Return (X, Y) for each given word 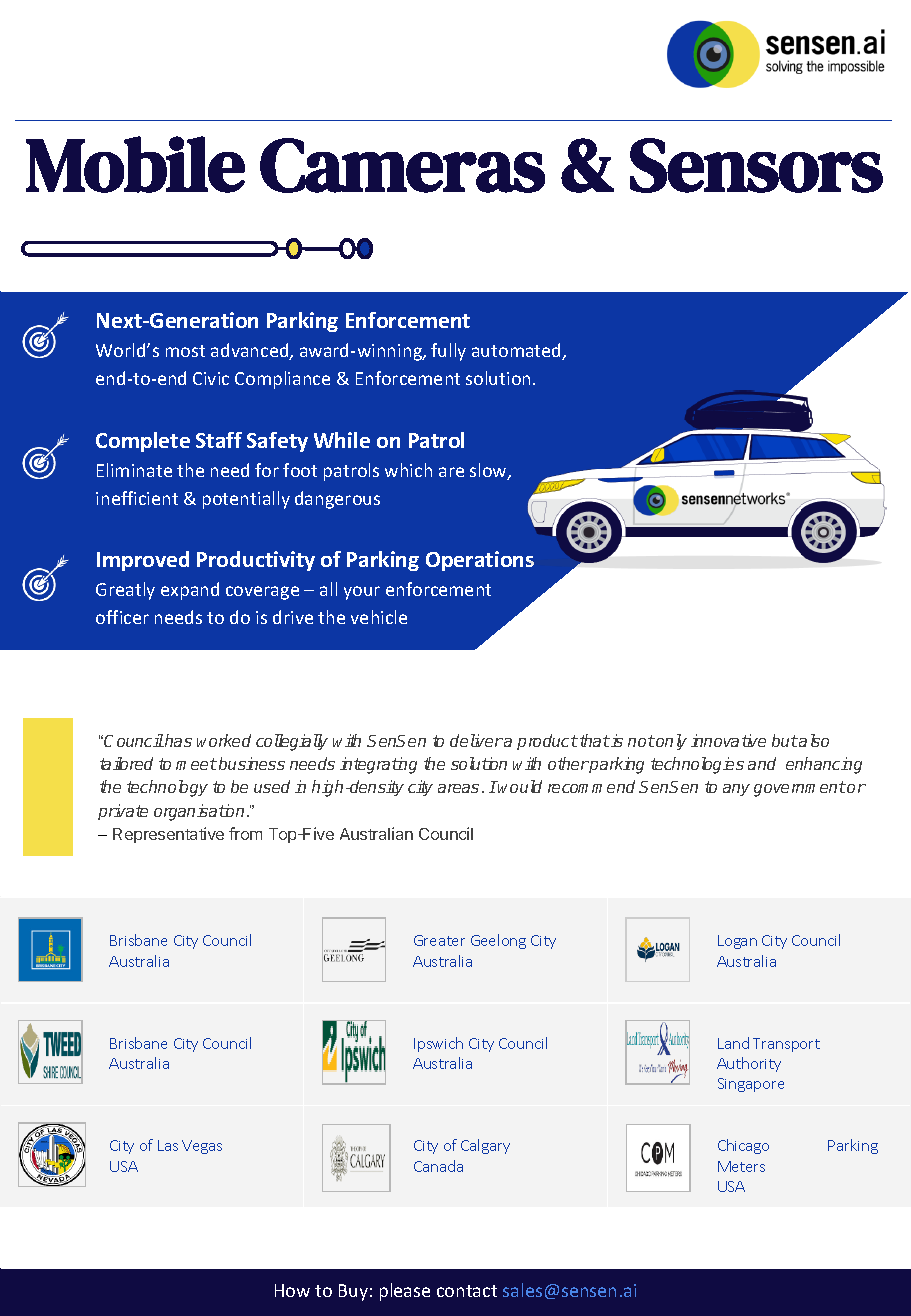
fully (448, 352)
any (736, 790)
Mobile (135, 164)
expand (190, 591)
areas (458, 788)
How (292, 1290)
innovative (728, 740)
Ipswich (438, 1044)
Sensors (756, 165)
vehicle (379, 617)
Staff (219, 440)
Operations (480, 561)
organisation (199, 812)
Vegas (202, 1147)
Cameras (402, 165)
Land (733, 1043)
